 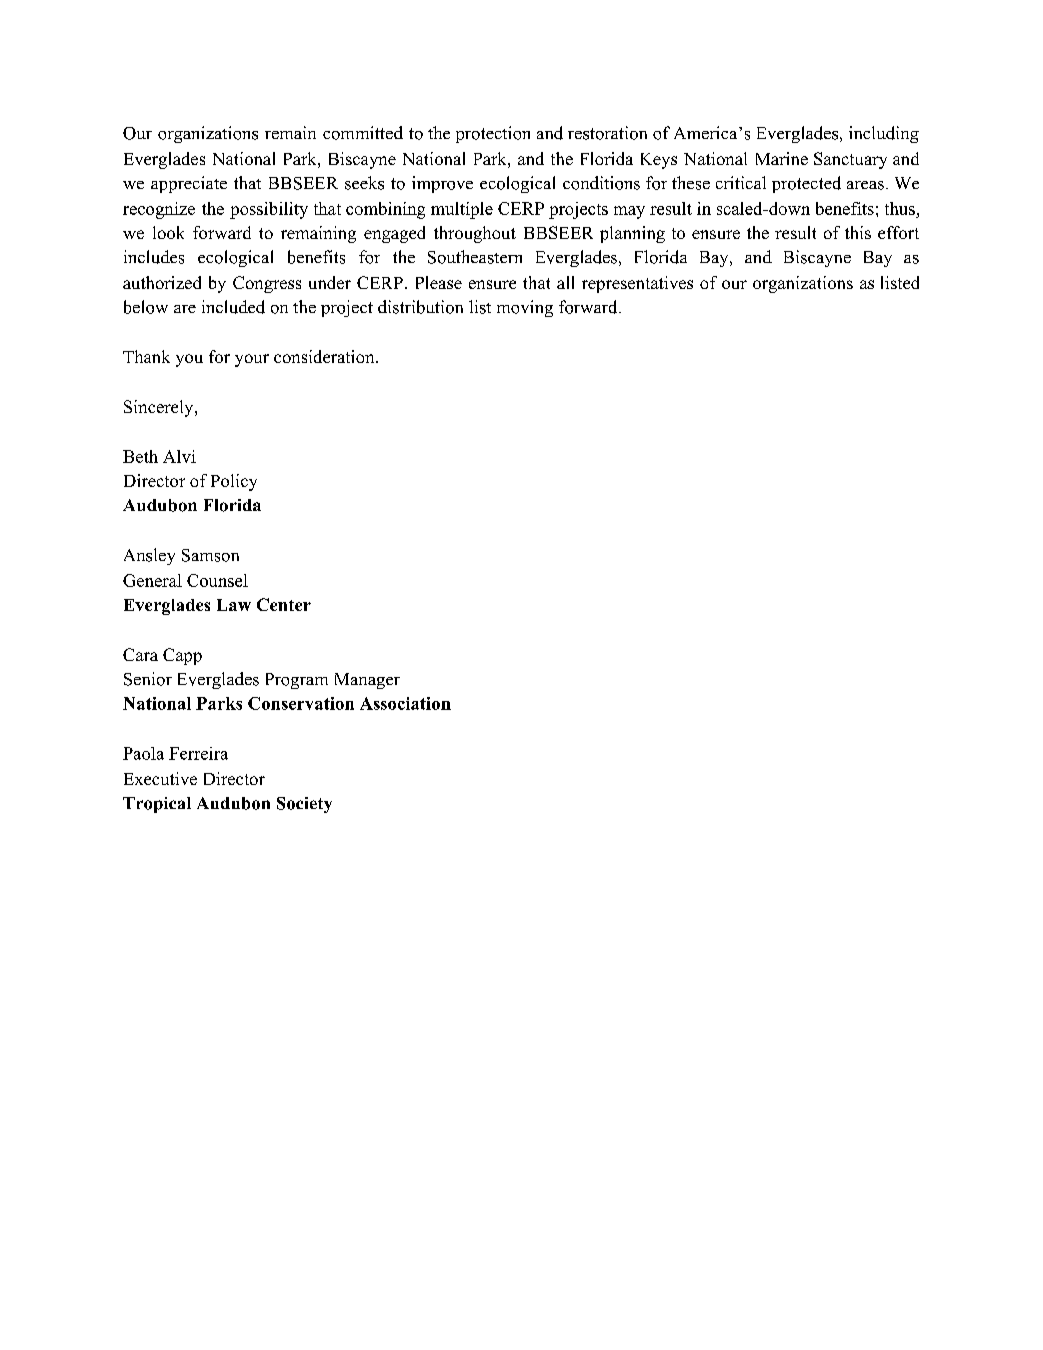 I want to click on moving, so click(x=525, y=308).
